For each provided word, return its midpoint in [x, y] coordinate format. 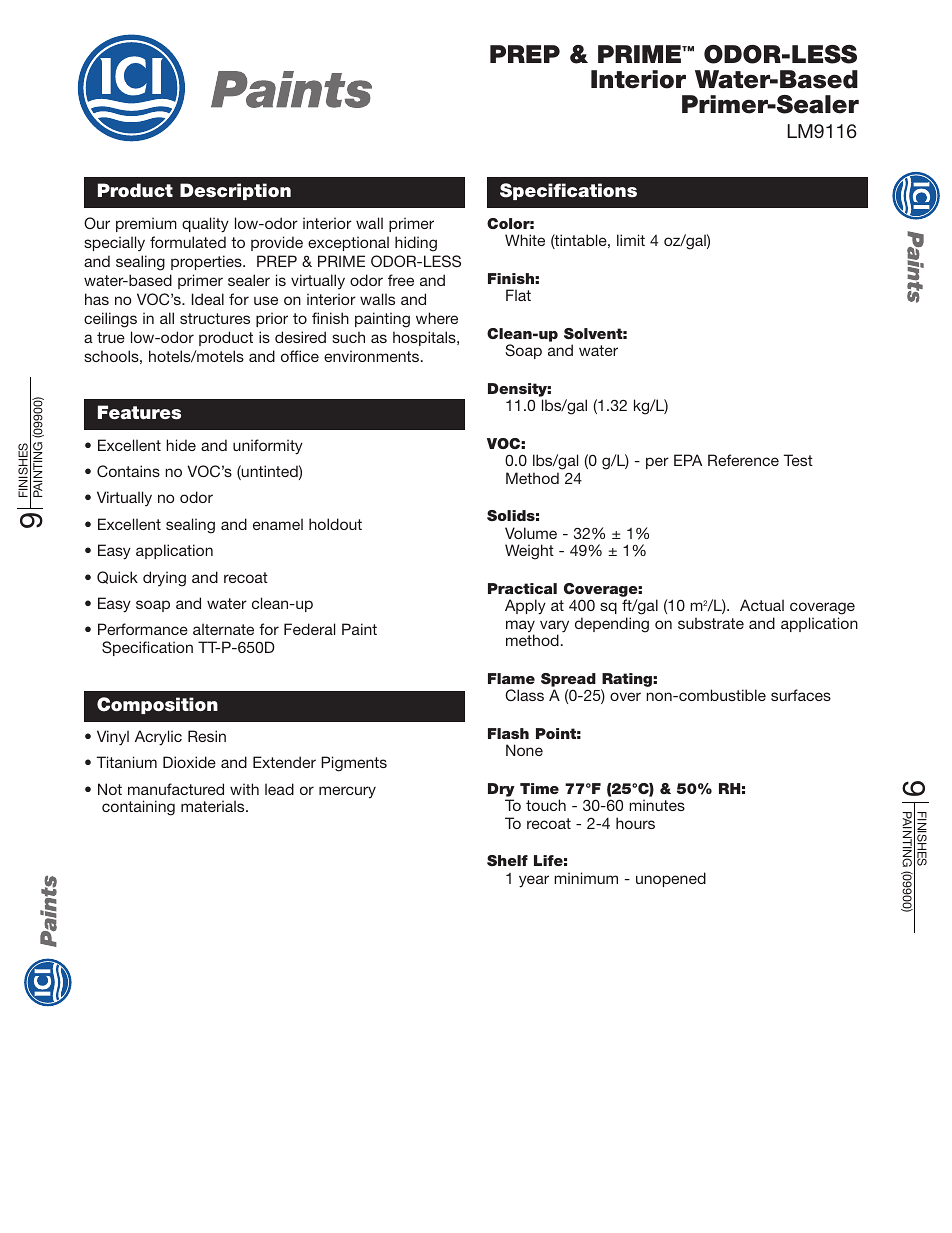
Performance [143, 629]
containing [138, 808]
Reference [743, 460]
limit [631, 240]
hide [181, 445]
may [520, 627]
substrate [711, 623]
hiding [416, 244]
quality [205, 225]
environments [373, 356]
